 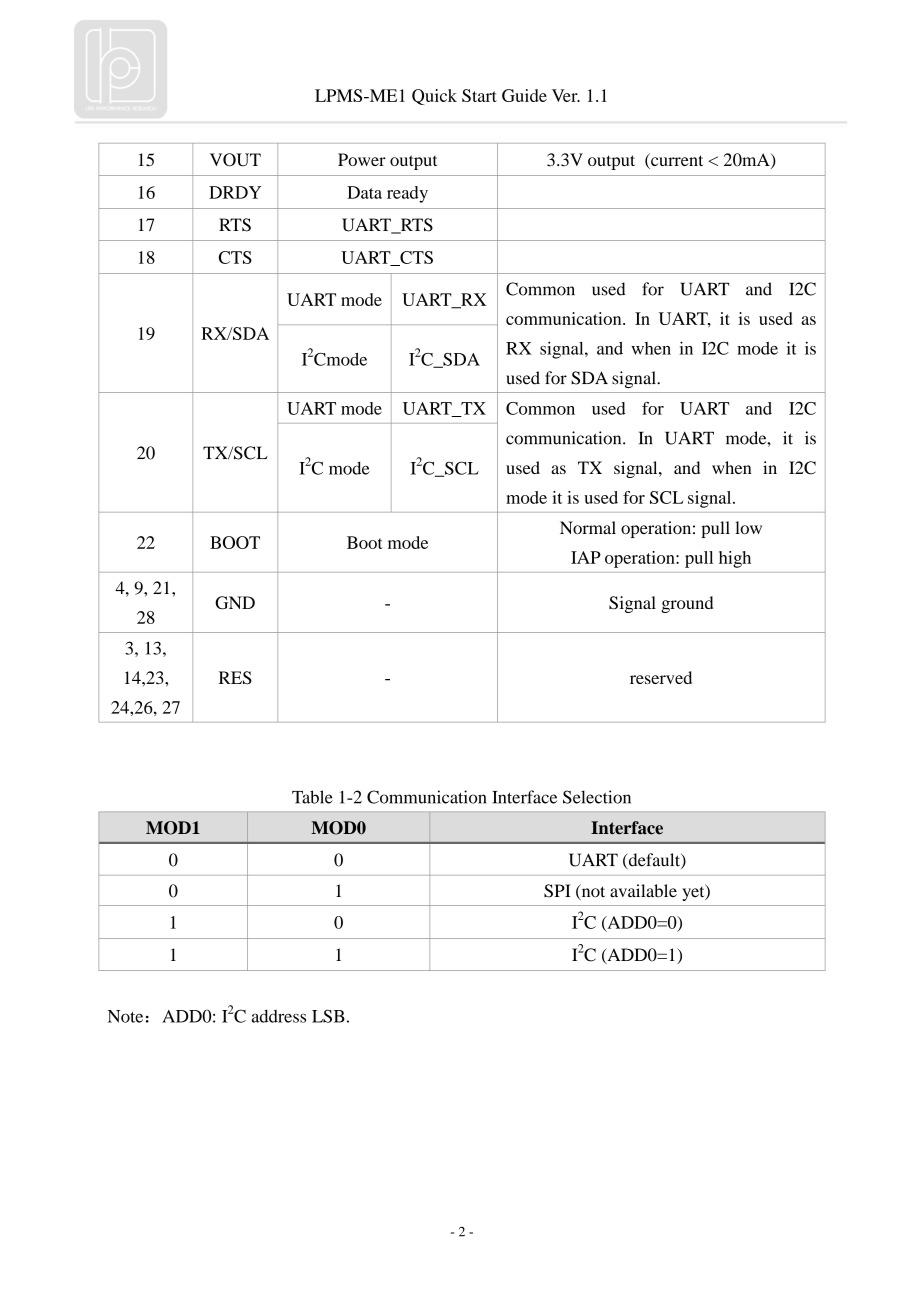 I want to click on Start, so click(x=479, y=95).
